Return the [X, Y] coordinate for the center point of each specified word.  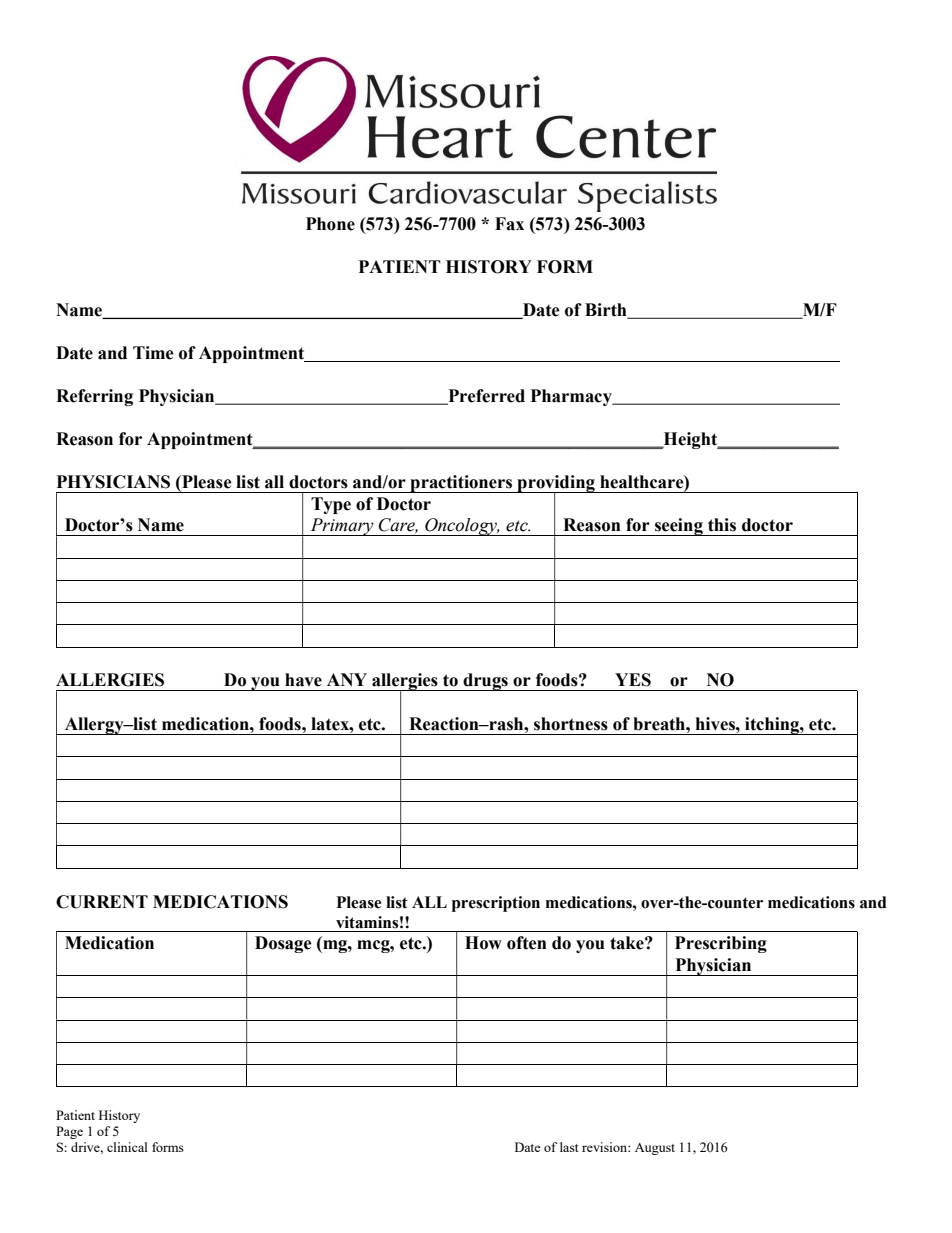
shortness [571, 724]
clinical [127, 1147]
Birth [607, 310]
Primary [342, 527]
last [569, 1147]
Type [331, 505]
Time [153, 353]
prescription [496, 904]
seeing [679, 527]
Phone [330, 224]
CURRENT [102, 902]
